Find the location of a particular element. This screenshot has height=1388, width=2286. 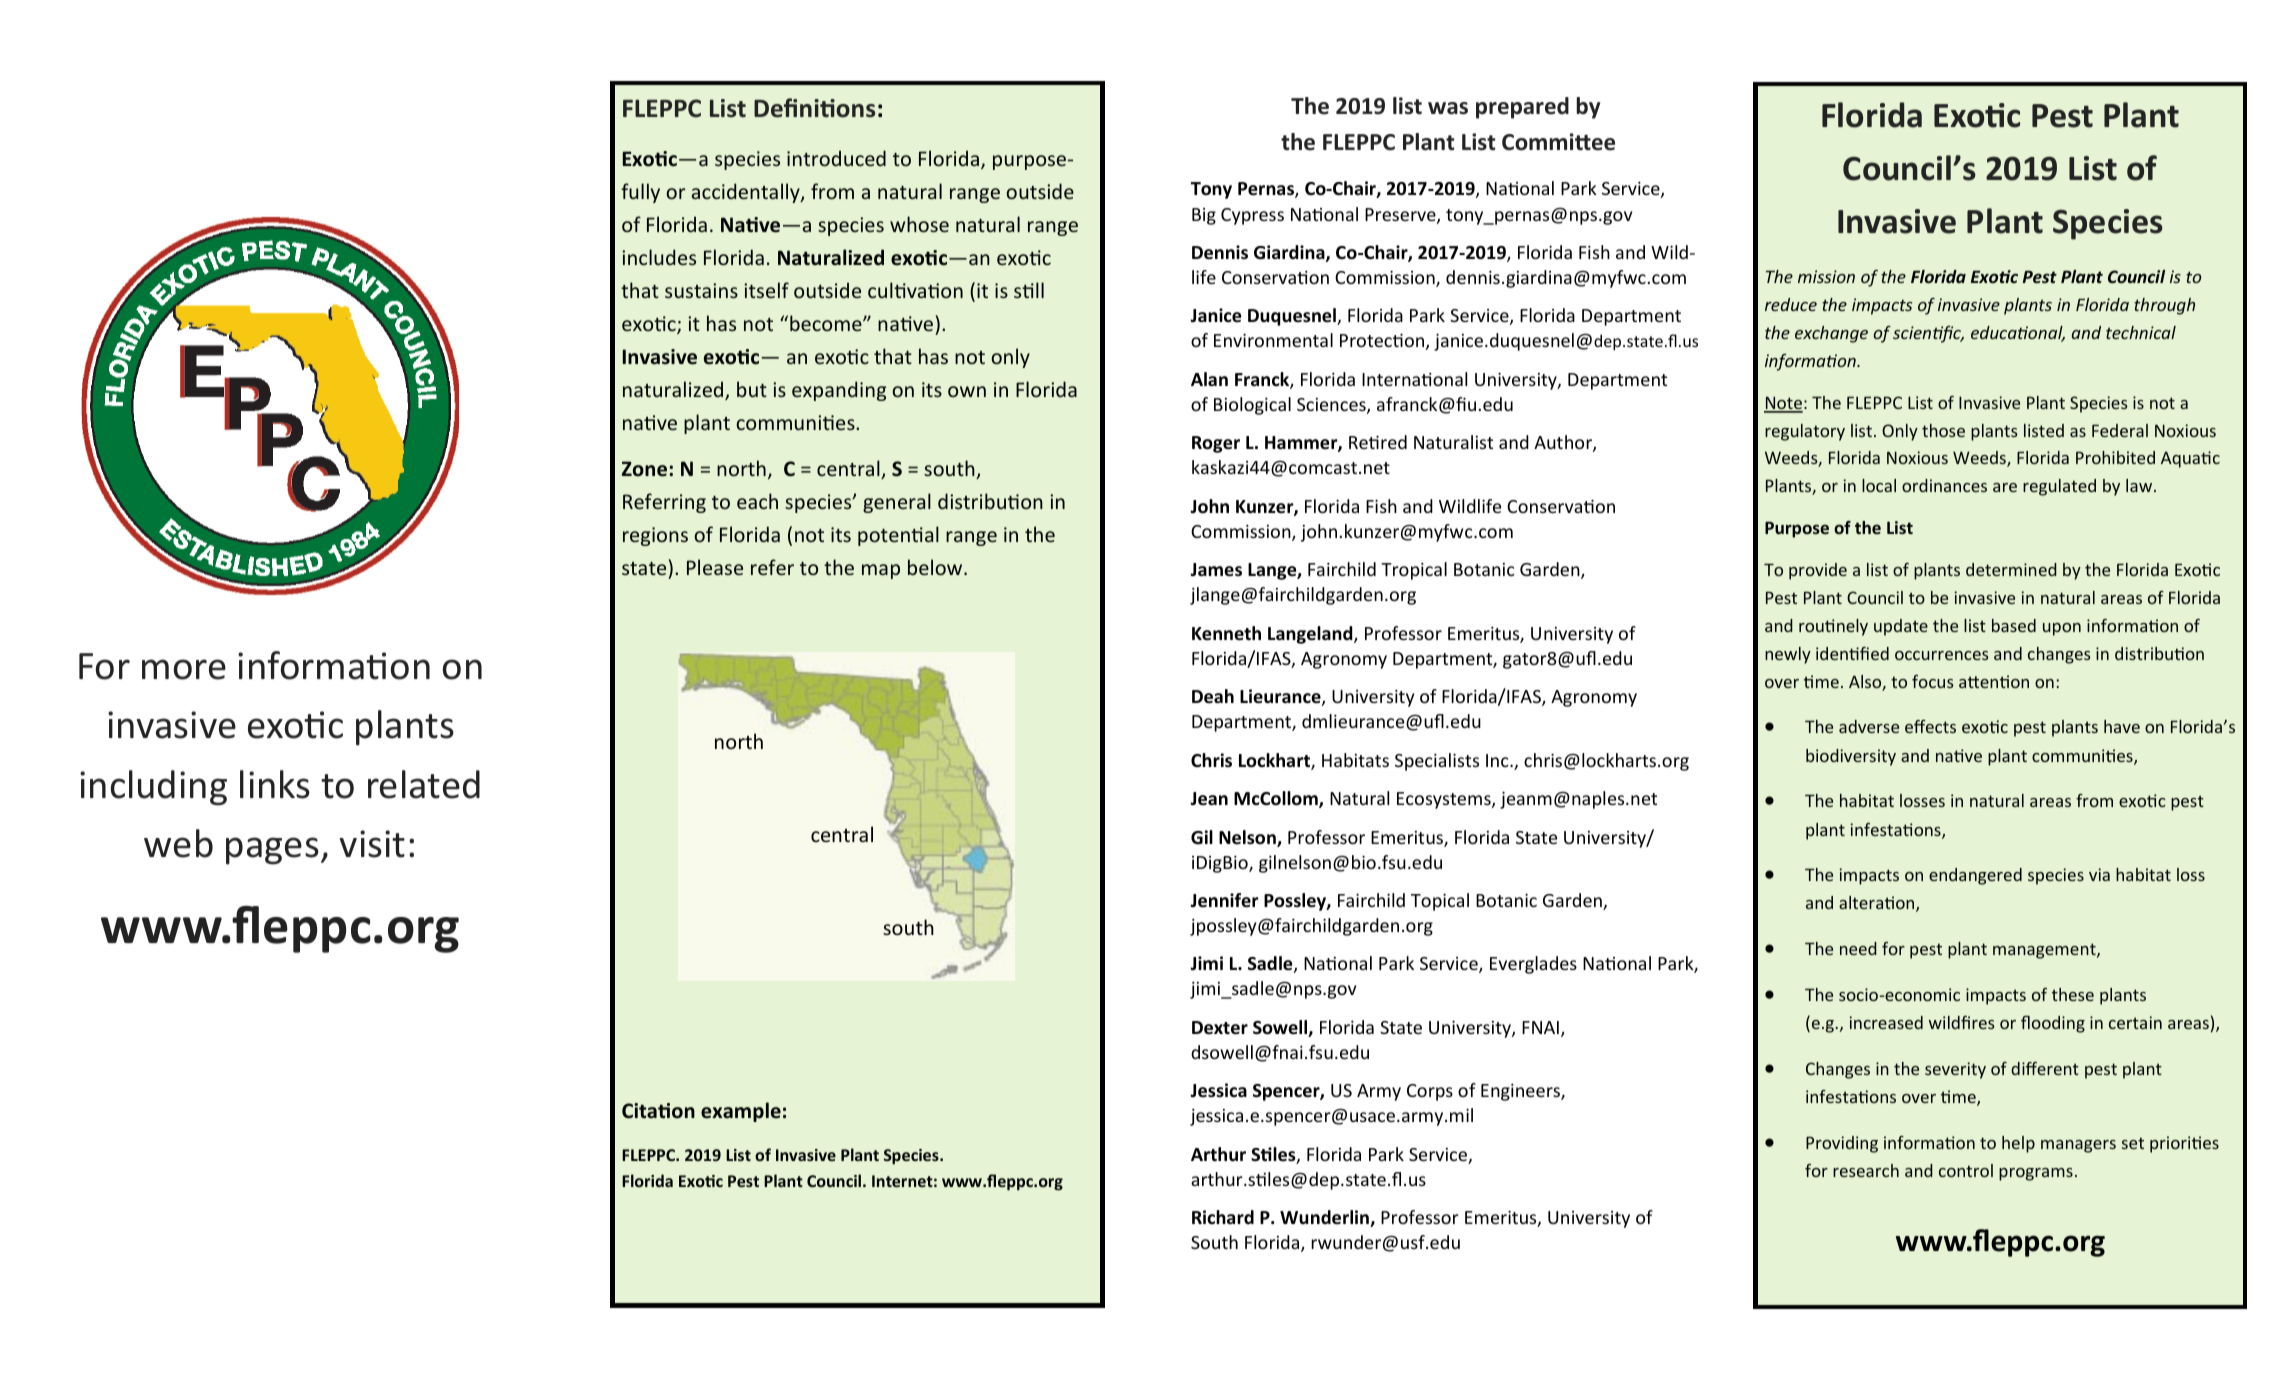

Zone is located at coordinates (646, 469).
